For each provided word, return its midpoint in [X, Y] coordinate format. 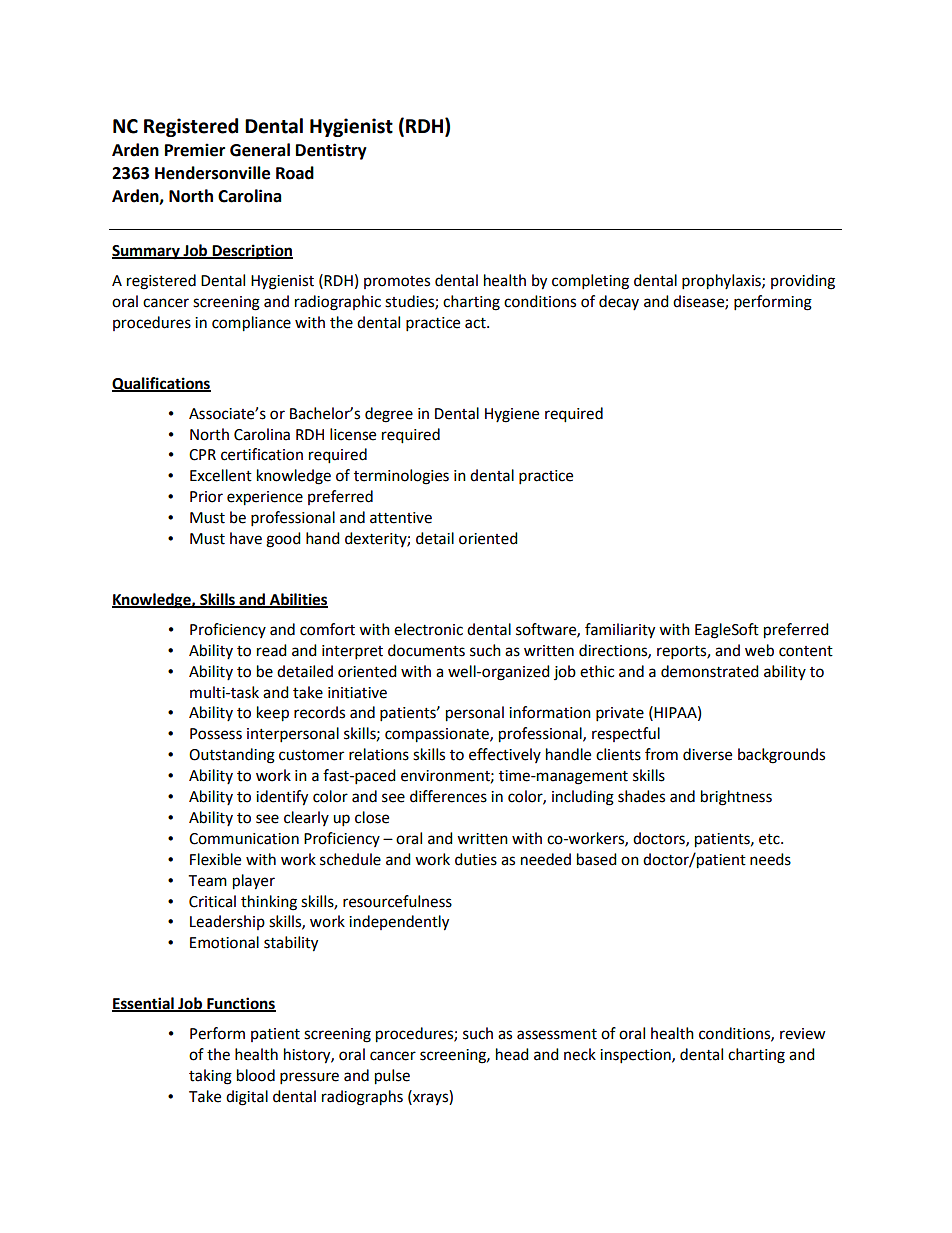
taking [210, 1077]
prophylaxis [722, 282]
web [759, 650]
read [272, 650]
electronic [428, 629]
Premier [195, 150]
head [512, 1054]
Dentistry [331, 151]
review [803, 1034]
